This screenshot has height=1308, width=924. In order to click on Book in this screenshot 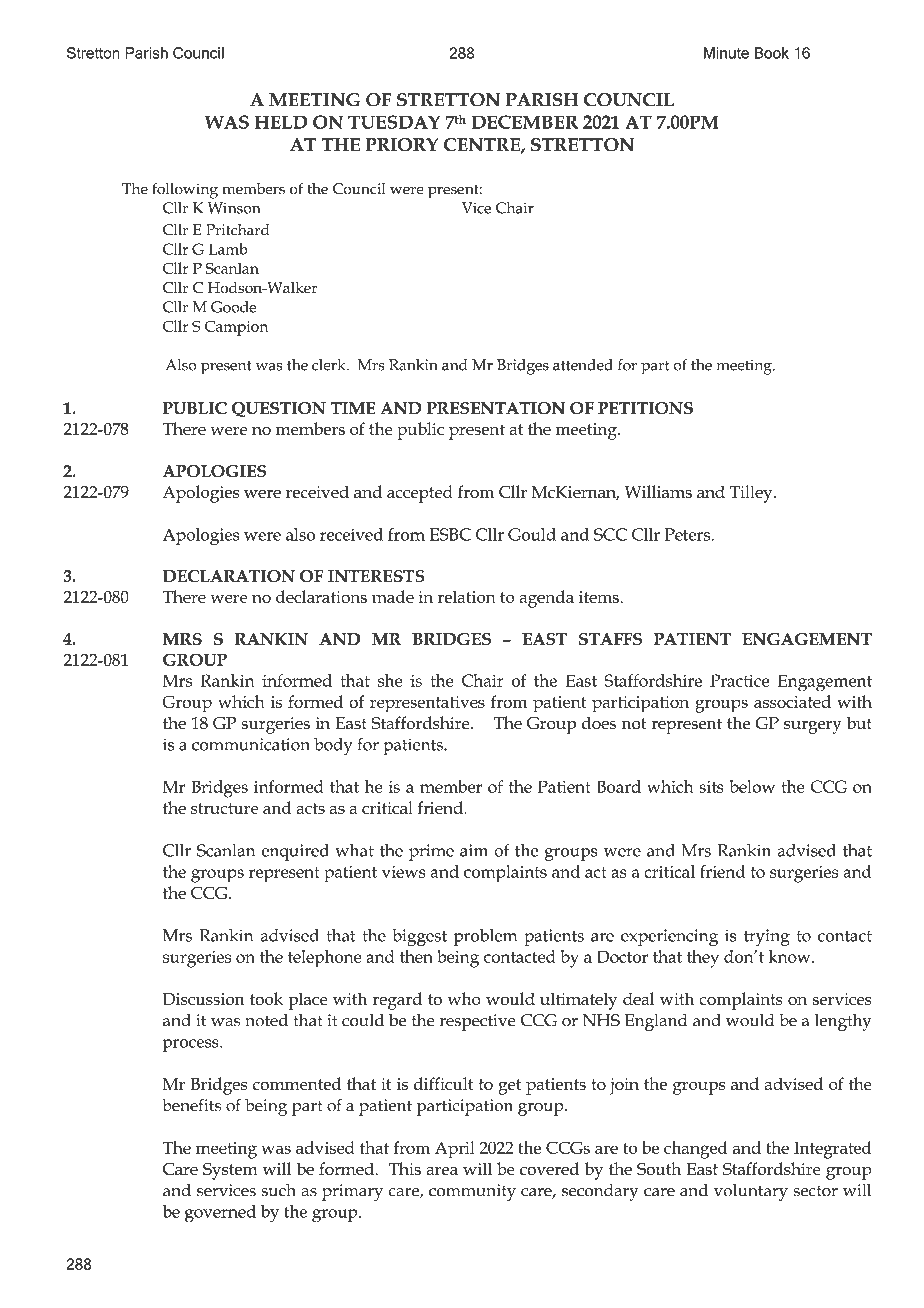, I will do `click(772, 53)`.
